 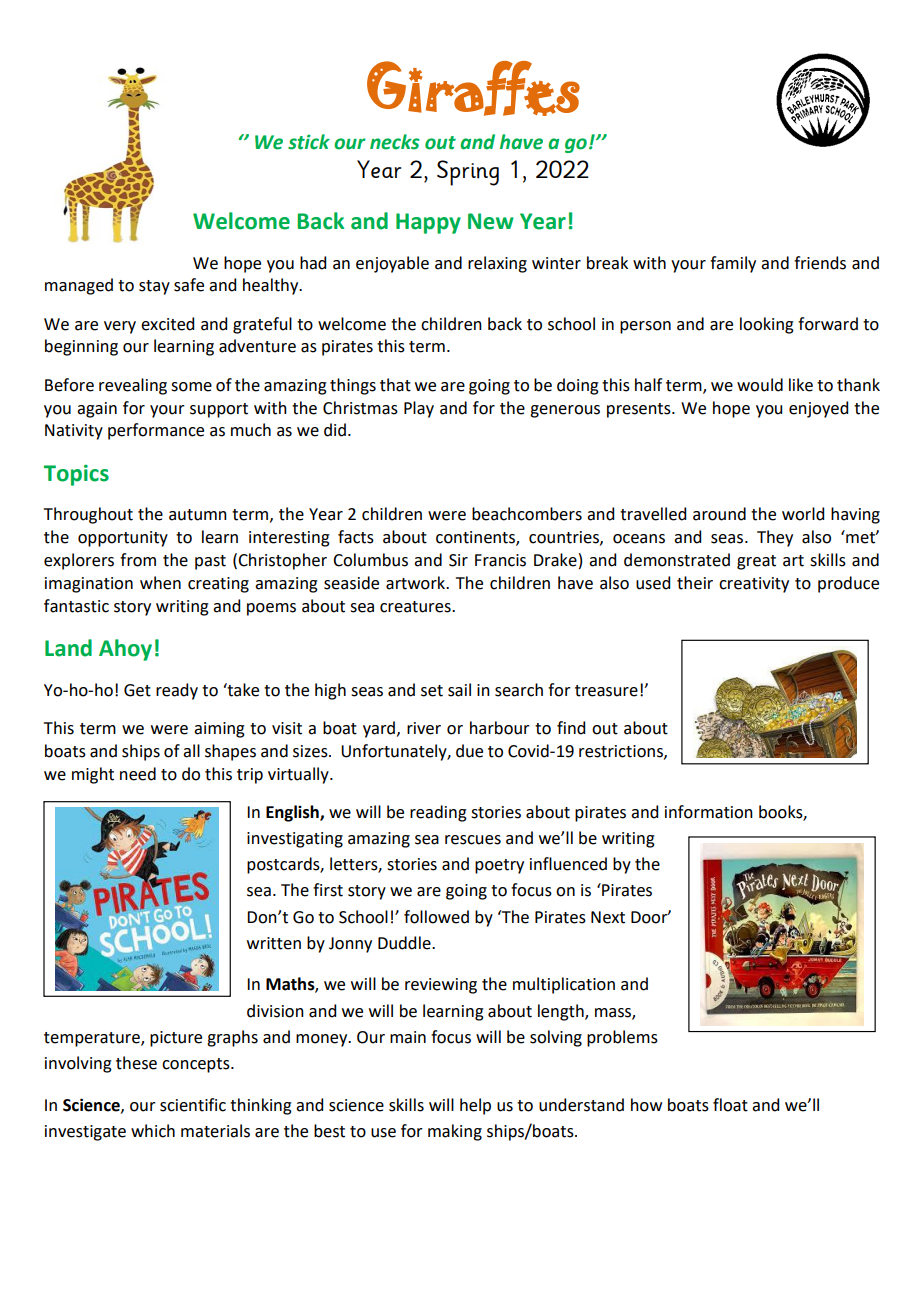 What do you see at coordinates (138, 774) in the image?
I see `need` at bounding box center [138, 774].
